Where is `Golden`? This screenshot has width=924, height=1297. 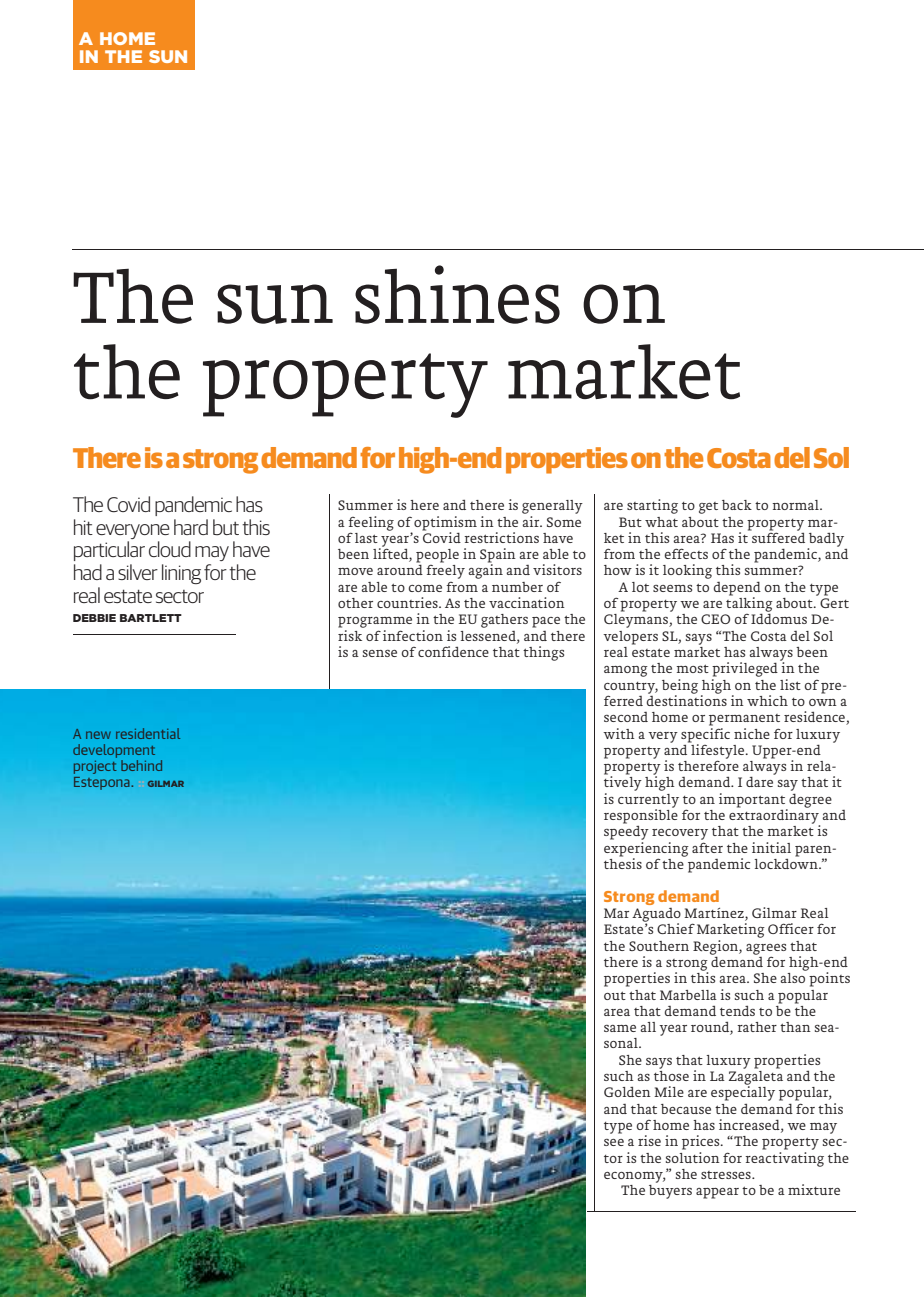 Golden is located at coordinates (627, 1092).
